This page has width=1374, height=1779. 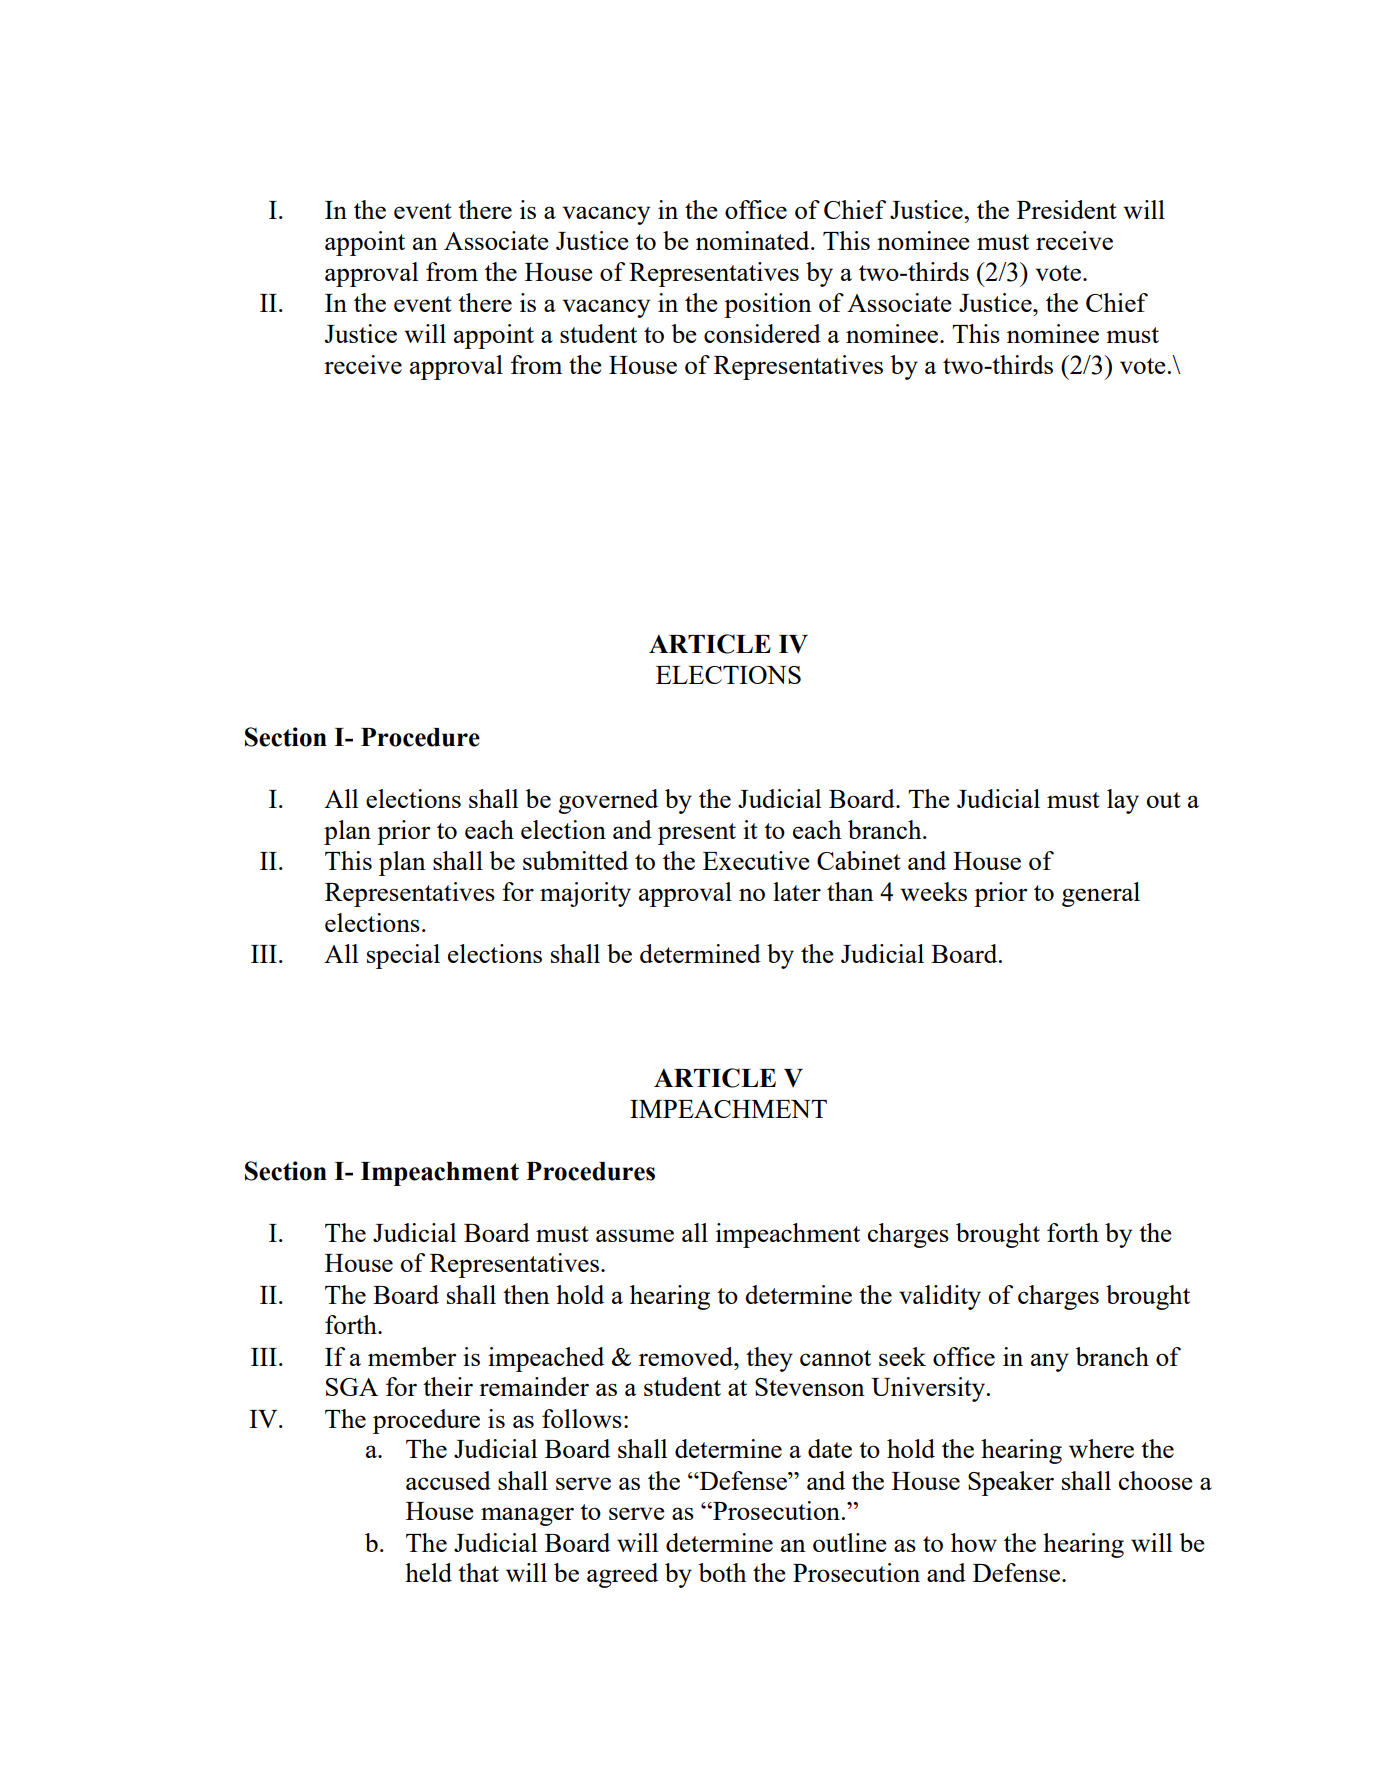 I want to click on general, so click(x=1101, y=894).
